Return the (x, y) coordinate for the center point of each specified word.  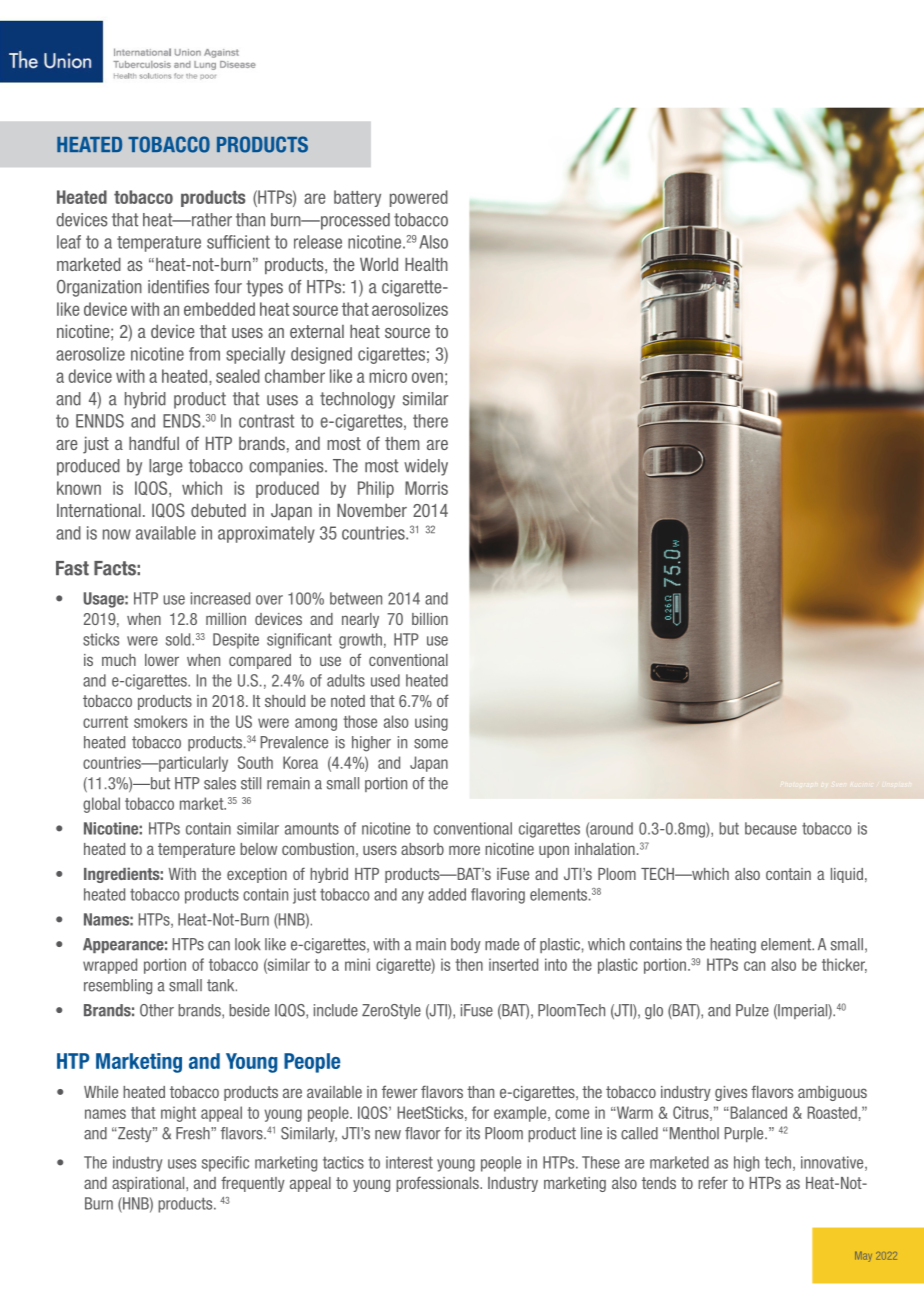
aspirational (149, 1184)
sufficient (238, 242)
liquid (847, 875)
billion (430, 619)
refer (713, 1182)
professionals (438, 1184)
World (379, 264)
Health (426, 264)
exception (257, 875)
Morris (426, 488)
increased (220, 598)
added (447, 894)
